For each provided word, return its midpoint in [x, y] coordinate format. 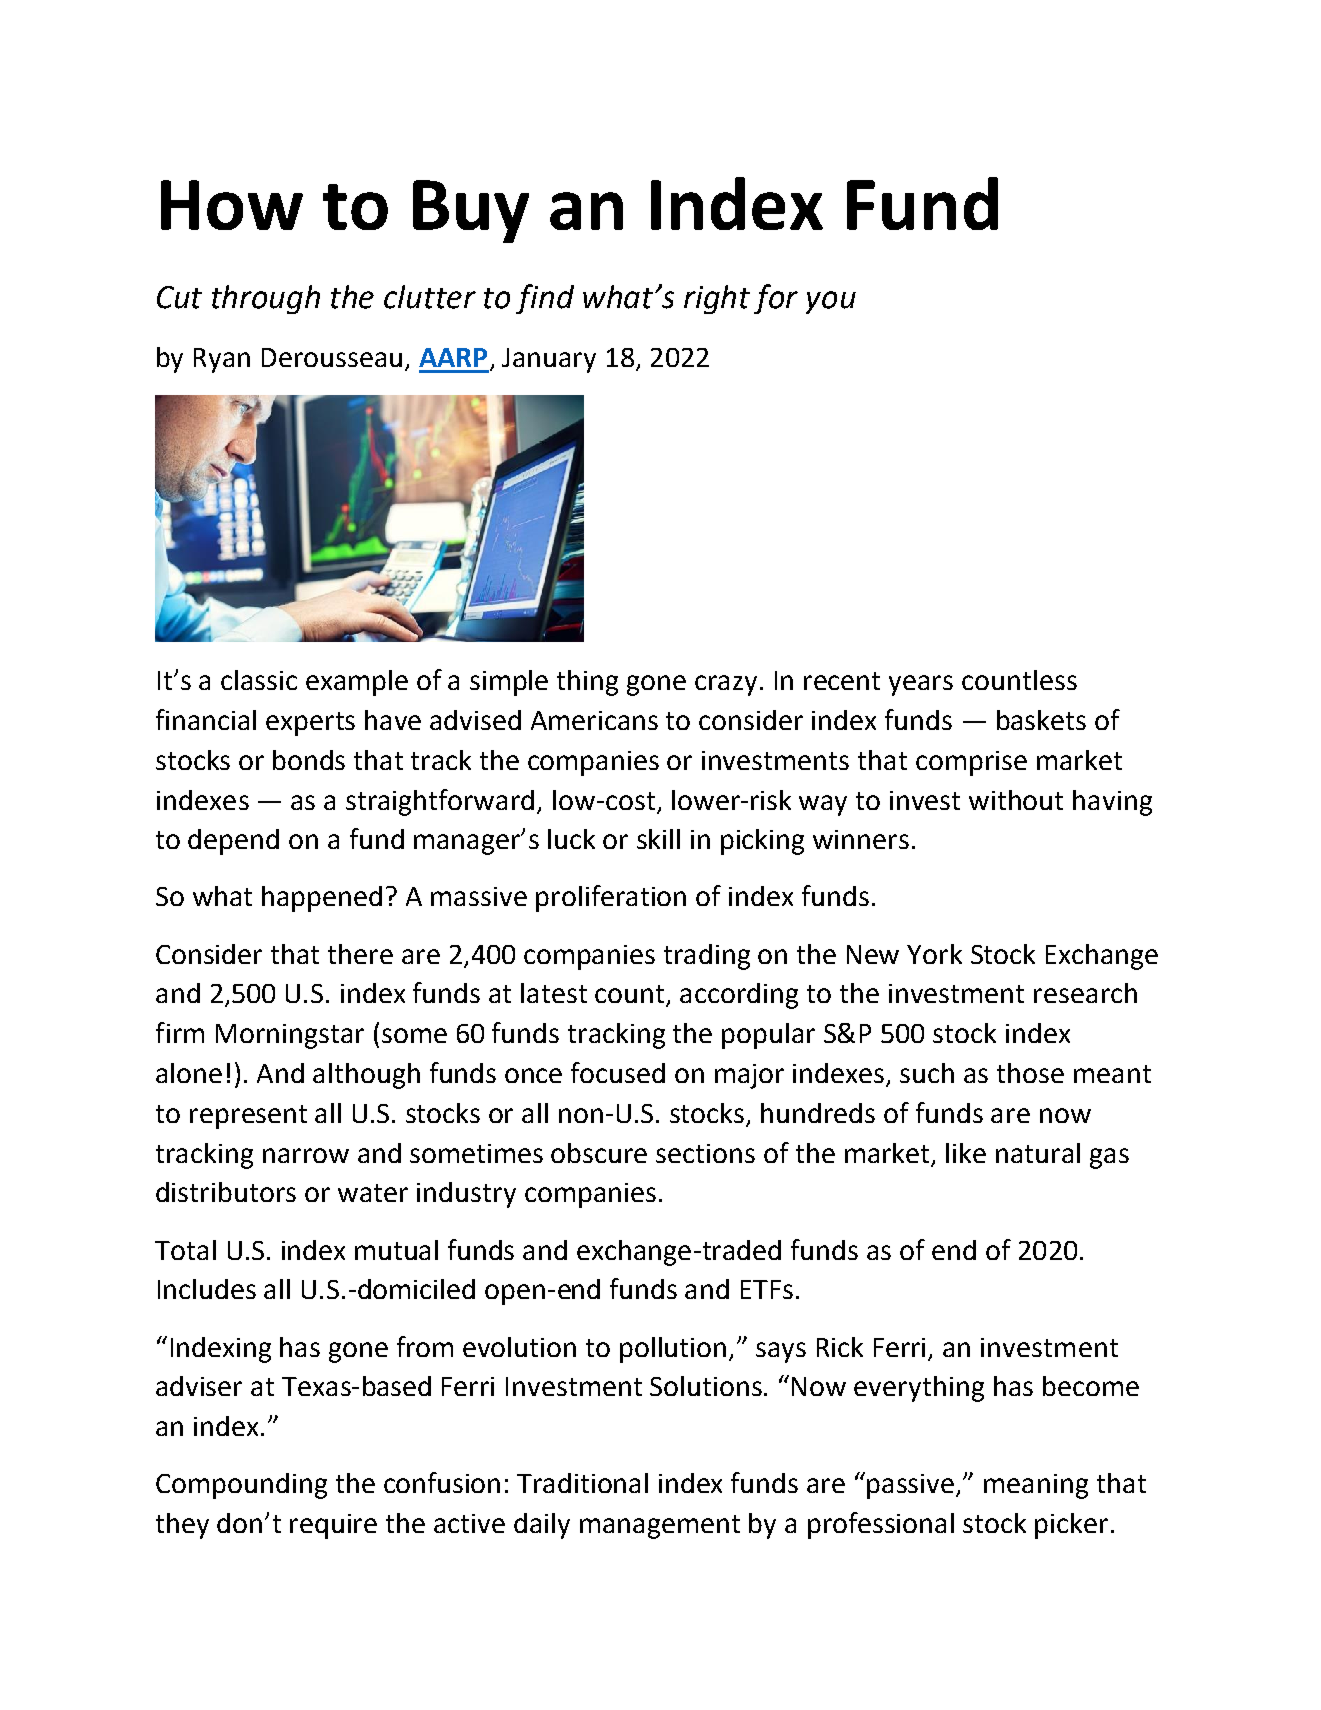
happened [322, 899]
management [660, 1527]
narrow [306, 1155]
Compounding [241, 1486]
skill [658, 839]
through [266, 299]
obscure [599, 1153]
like [966, 1153]
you [831, 302]
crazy [726, 685]
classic [259, 680]
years [921, 685]
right [717, 299]
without [1016, 800]
